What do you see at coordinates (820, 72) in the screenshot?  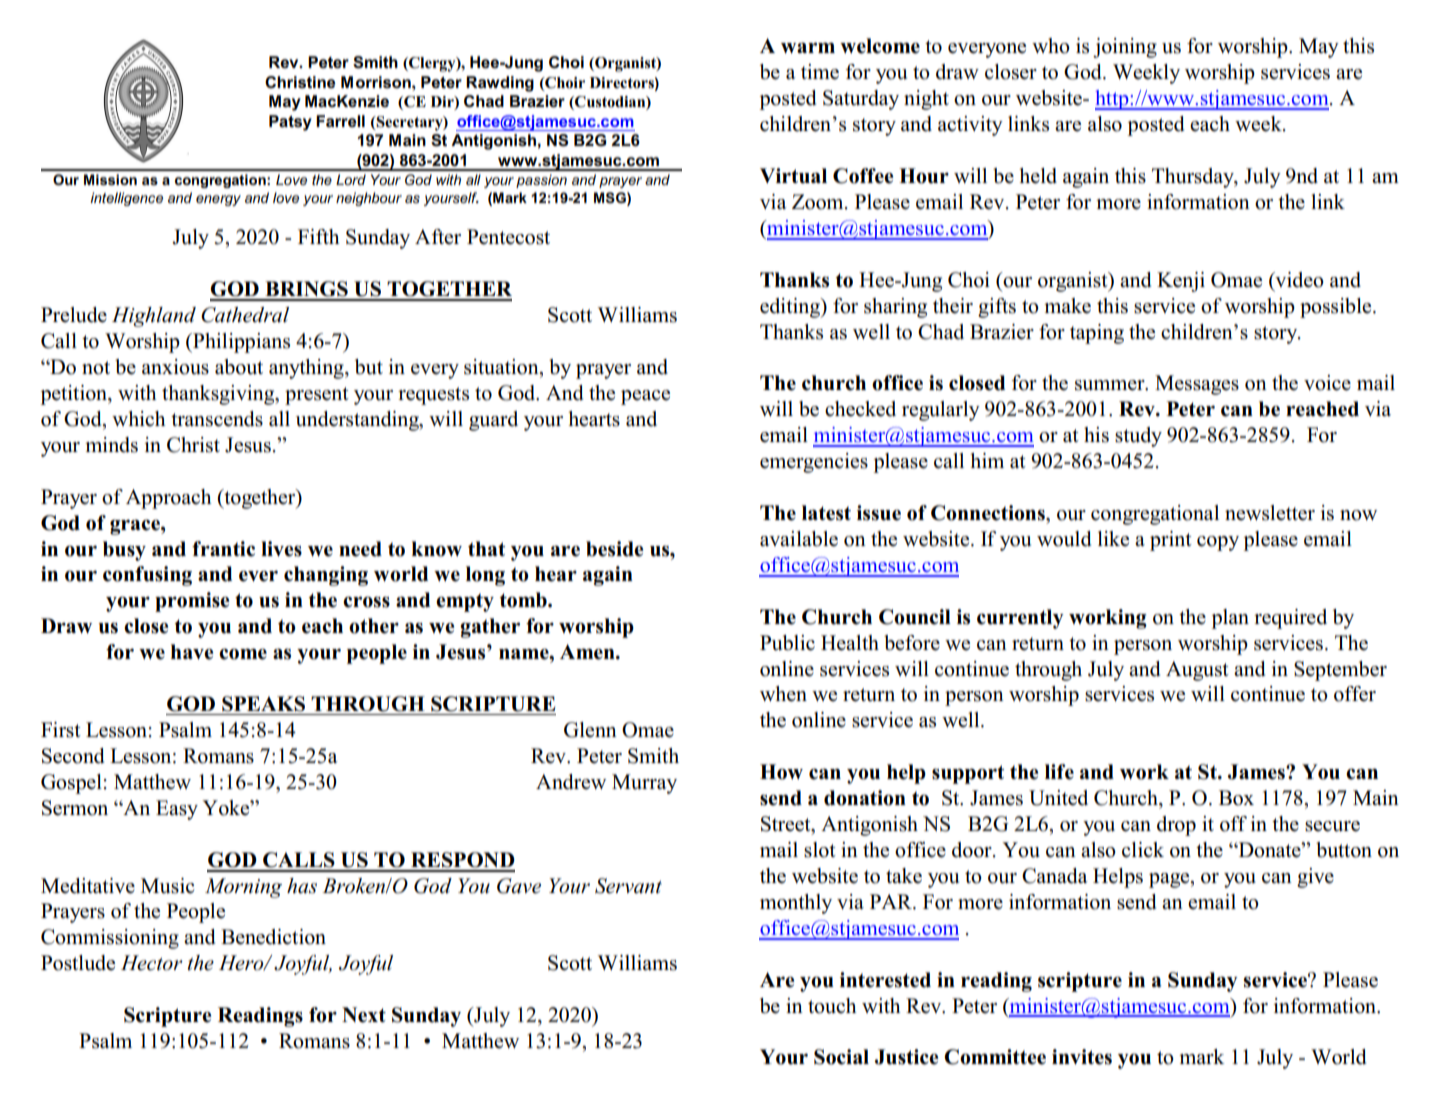 I see `time` at bounding box center [820, 72].
